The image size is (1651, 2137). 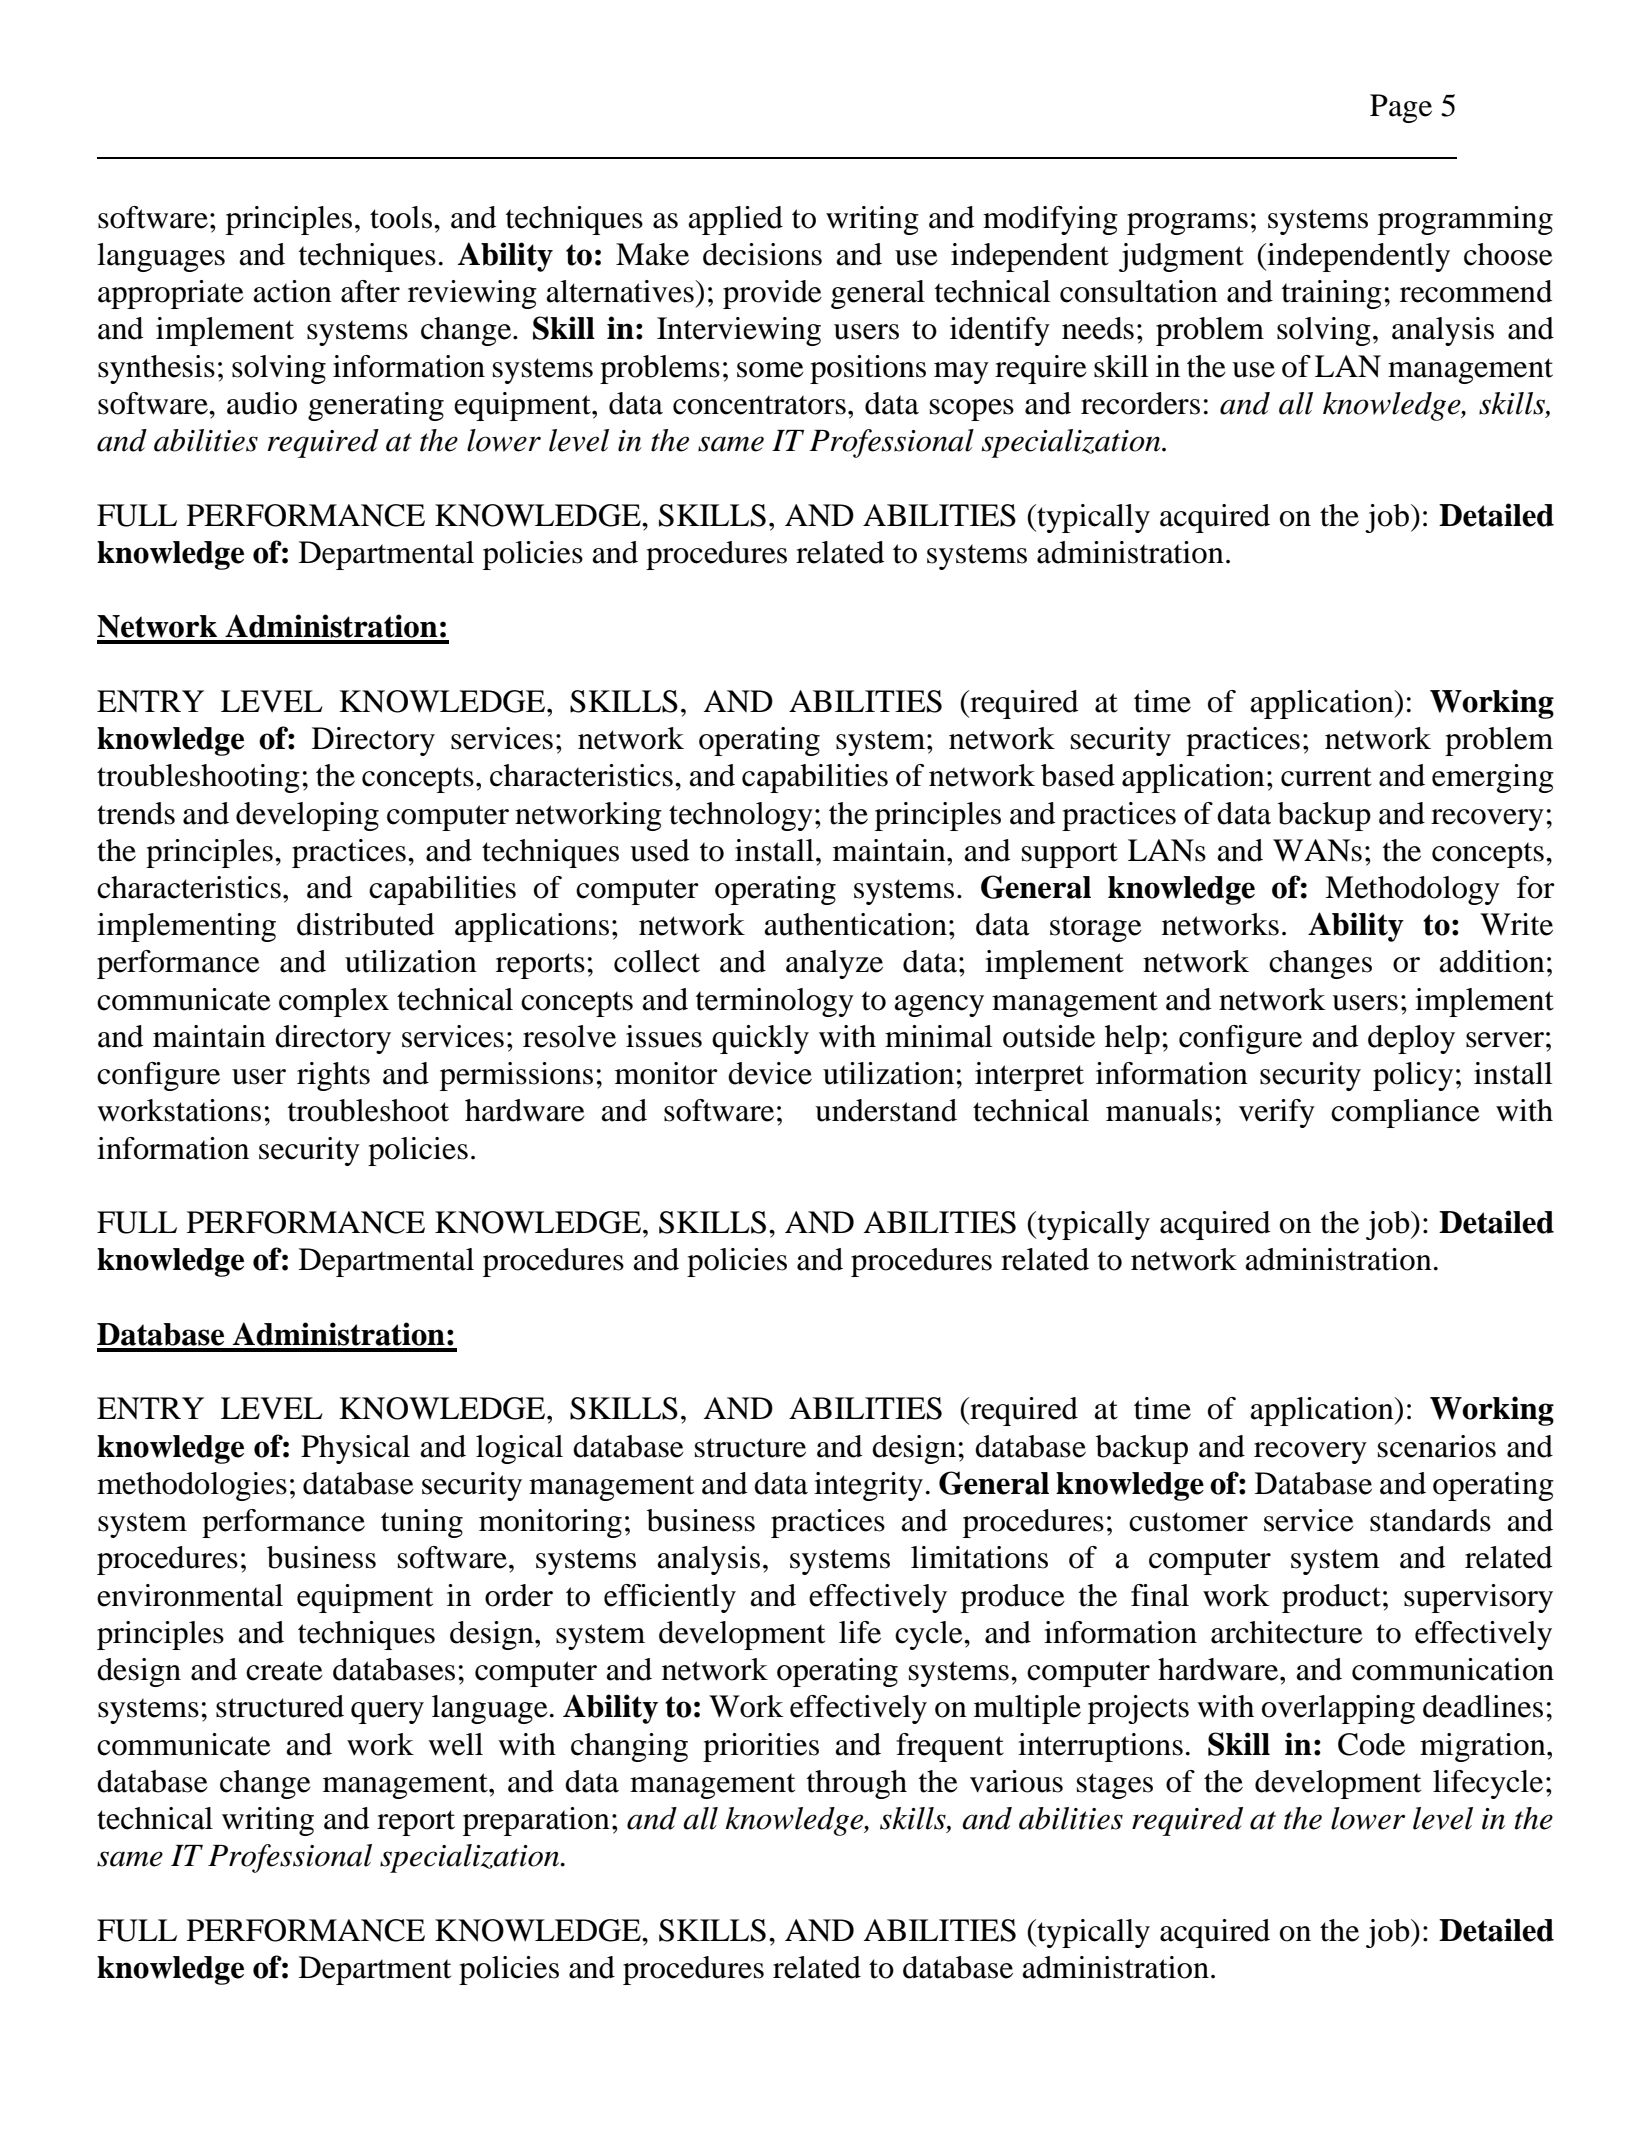 I want to click on current, so click(x=1326, y=777).
